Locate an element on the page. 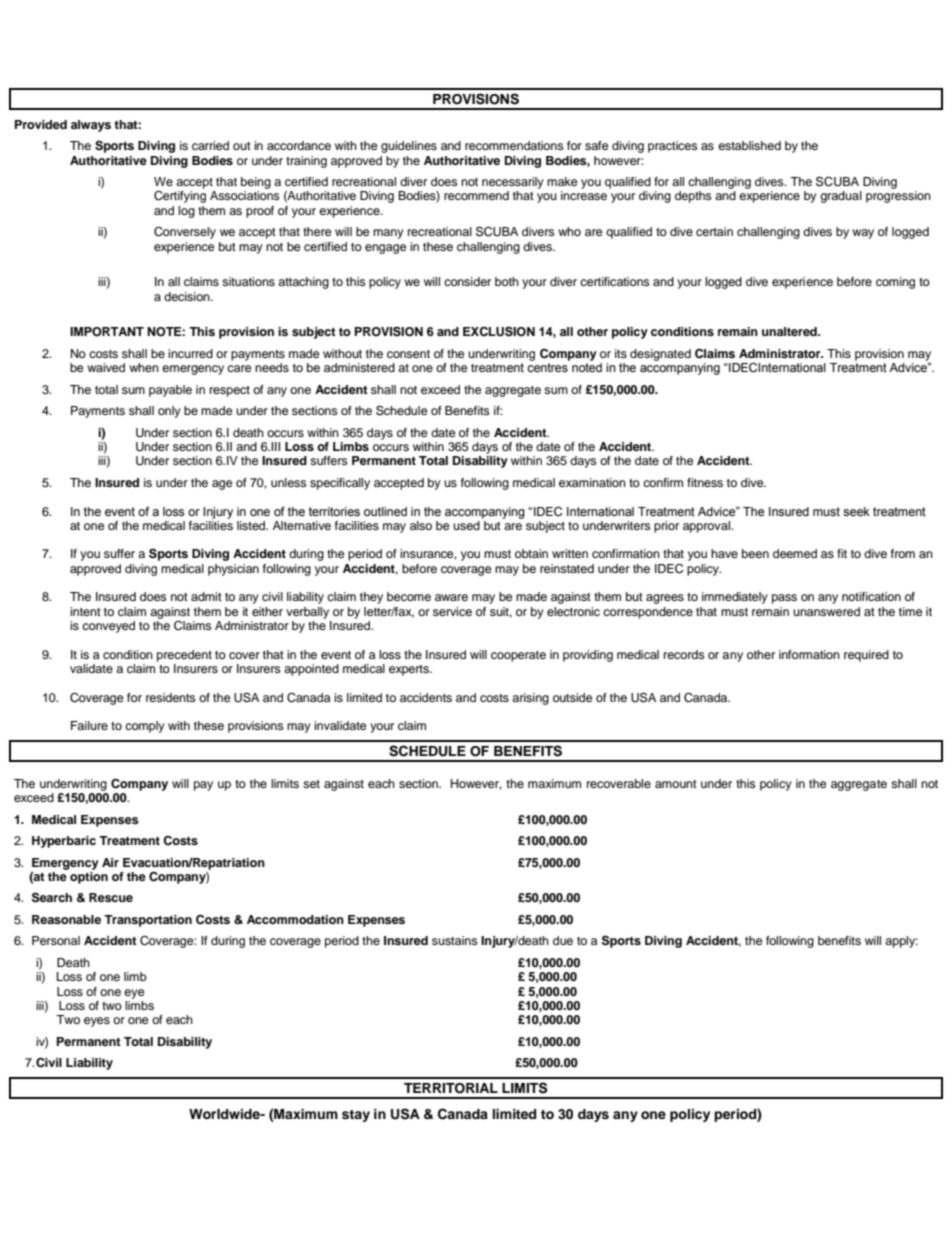 This page has height=1233, width=952. carried is located at coordinates (210, 145).
